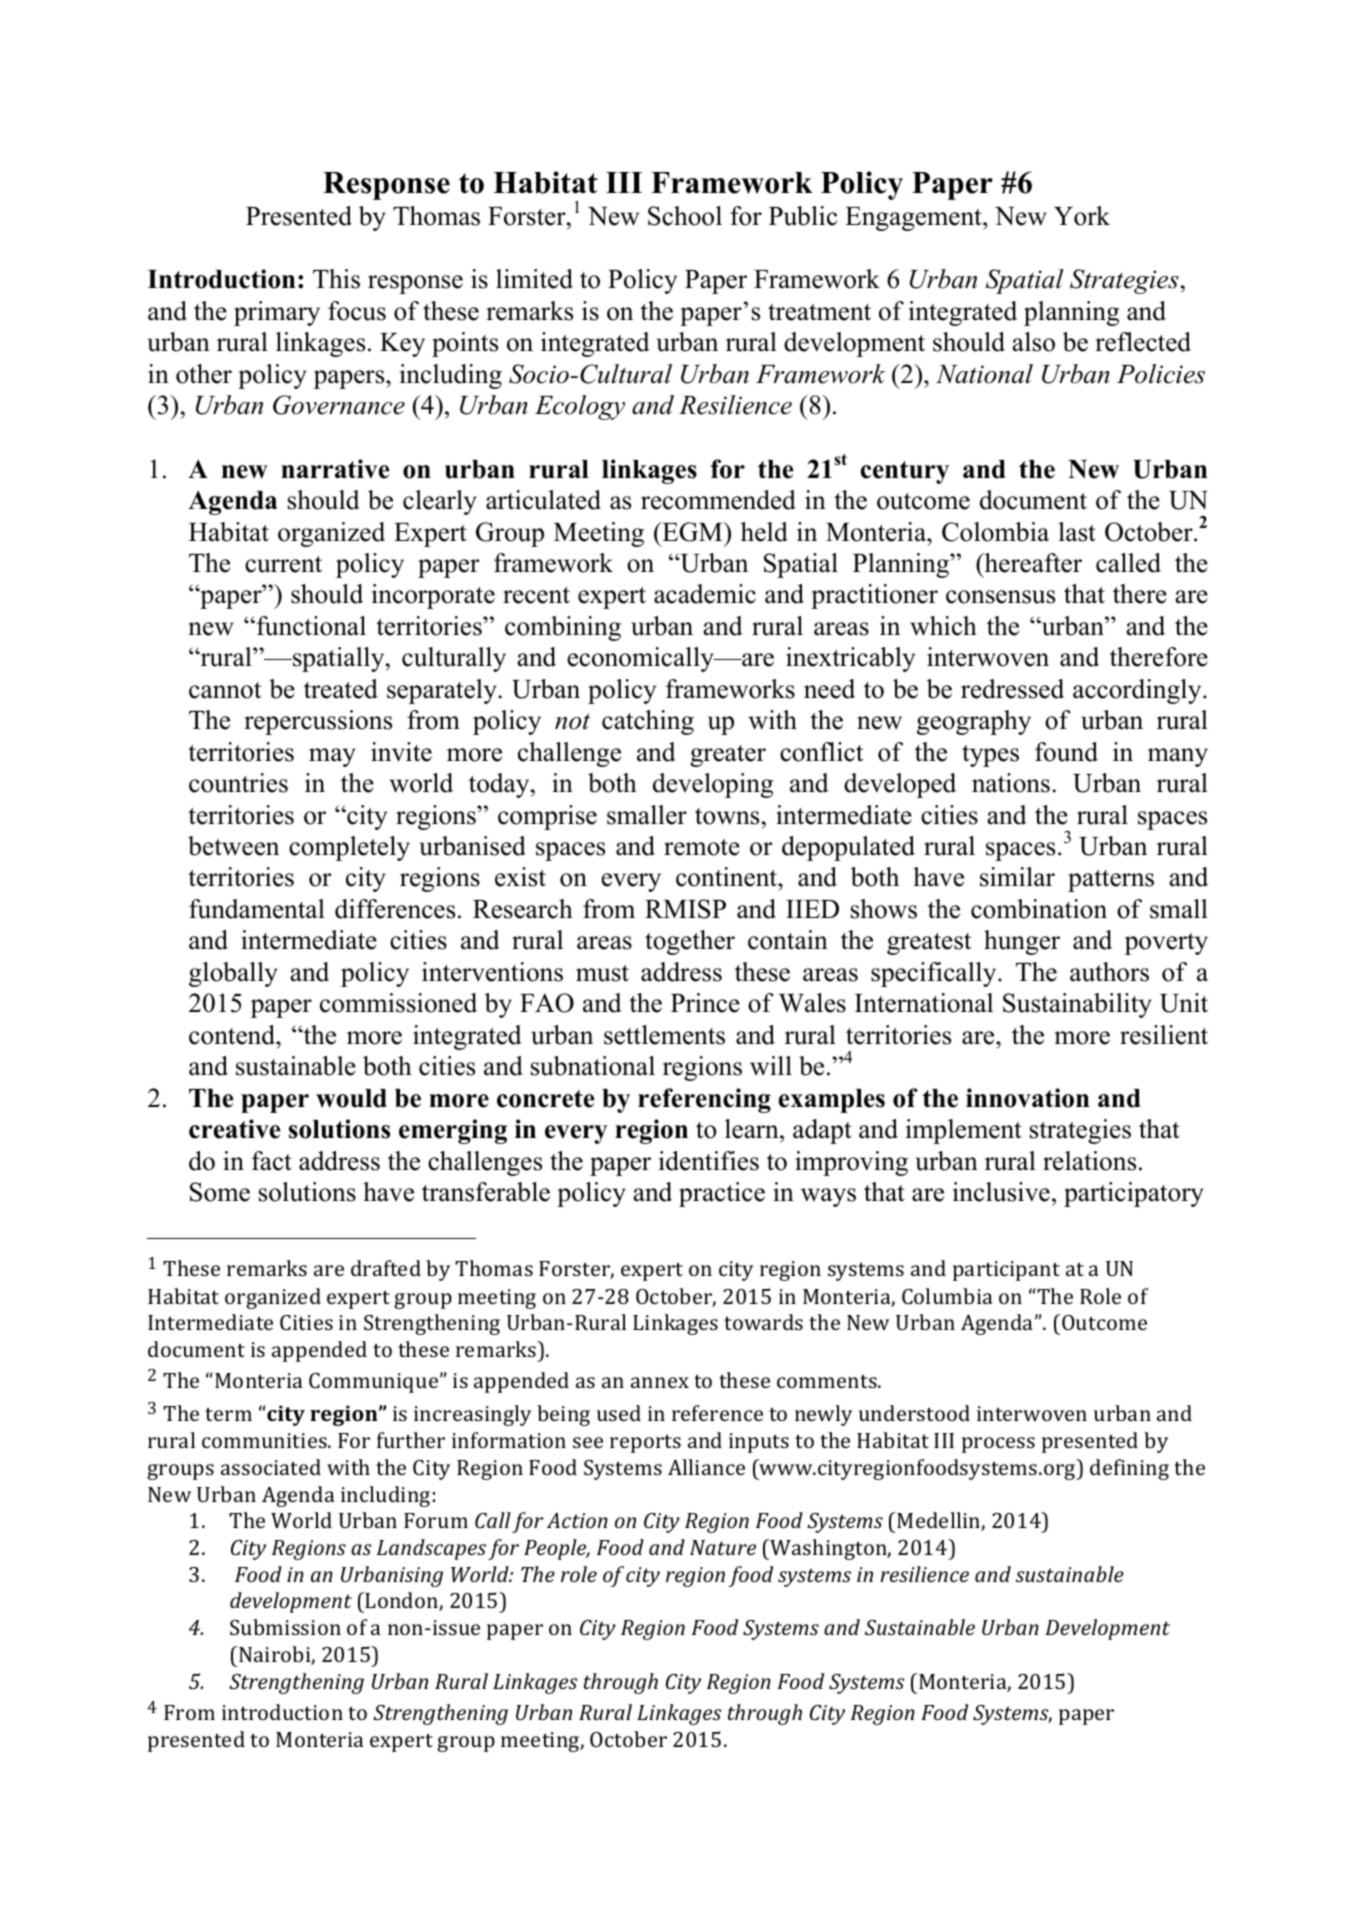 The image size is (1357, 1920). I want to click on found, so click(1066, 752).
